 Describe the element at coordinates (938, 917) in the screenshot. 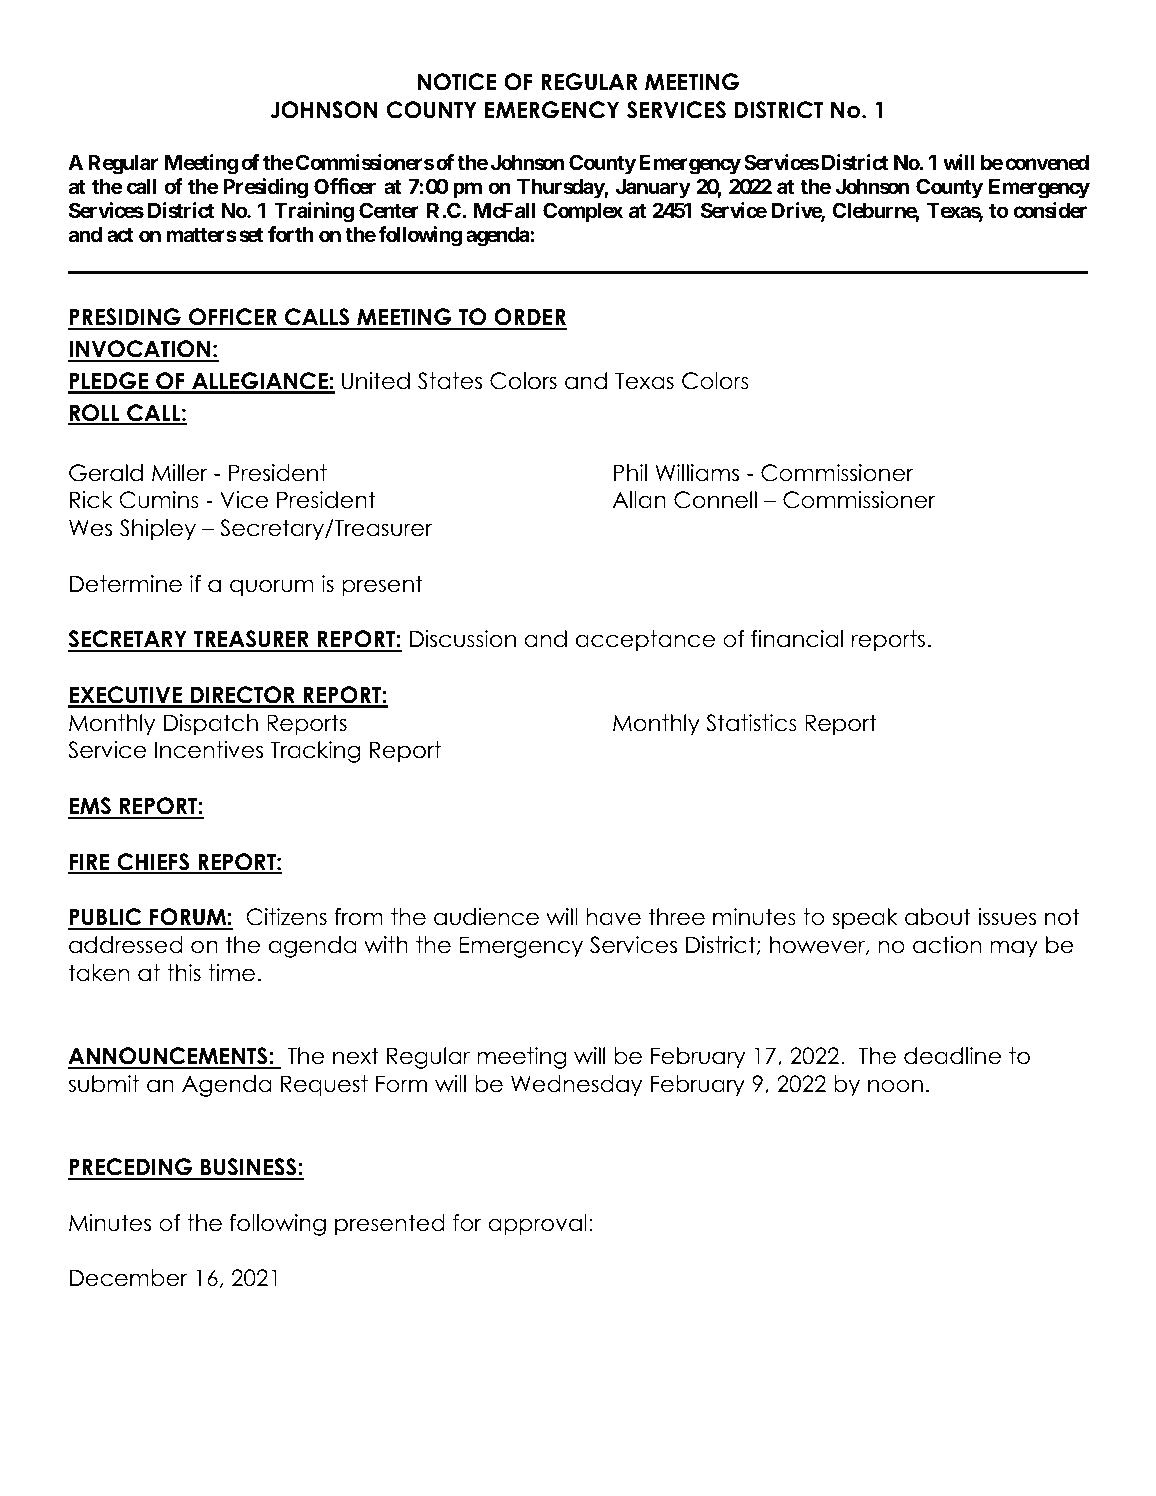

I see `about` at that location.
